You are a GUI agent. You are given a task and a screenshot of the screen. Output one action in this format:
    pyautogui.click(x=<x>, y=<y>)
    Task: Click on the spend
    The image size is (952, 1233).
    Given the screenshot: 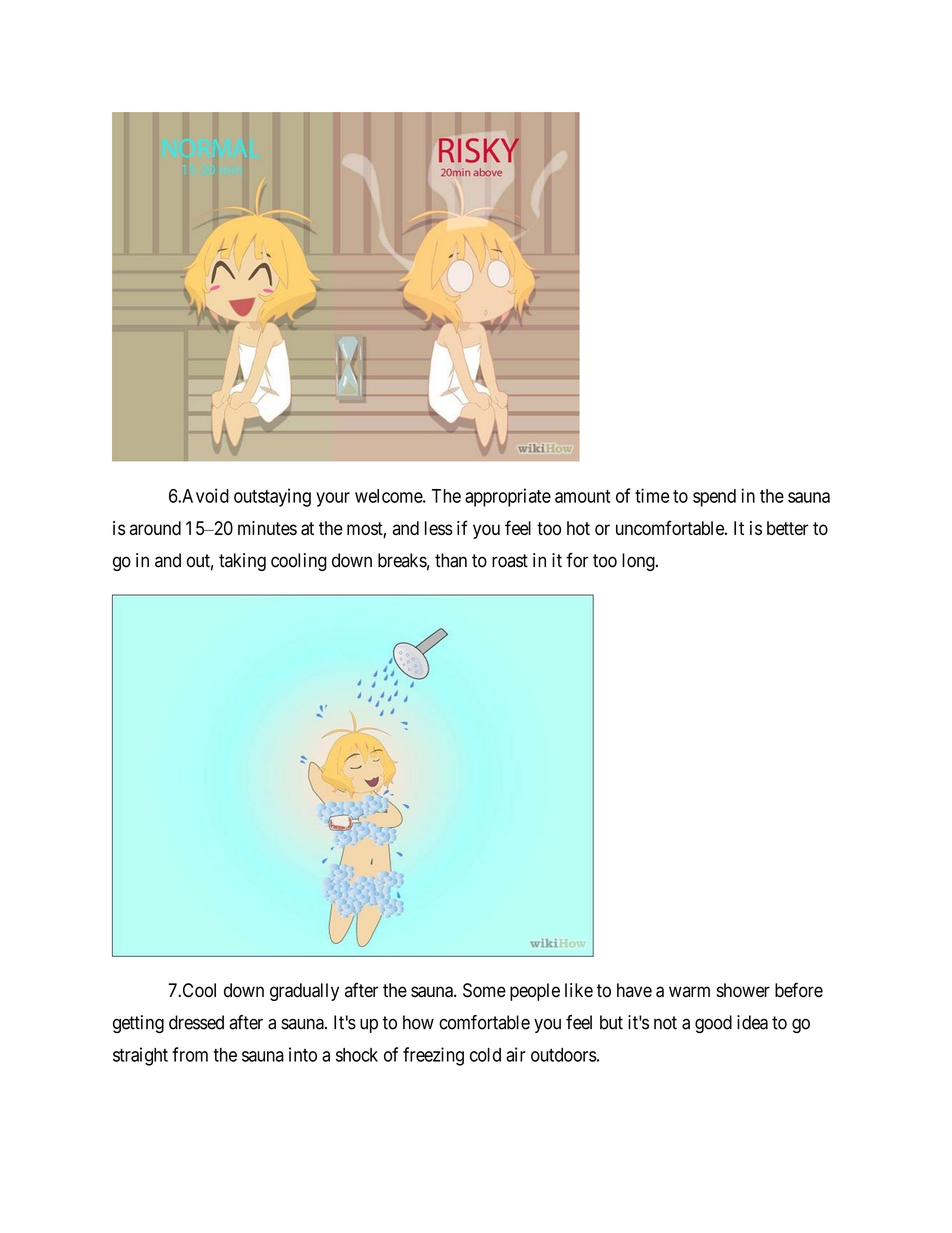 What is the action you would take?
    pyautogui.click(x=714, y=498)
